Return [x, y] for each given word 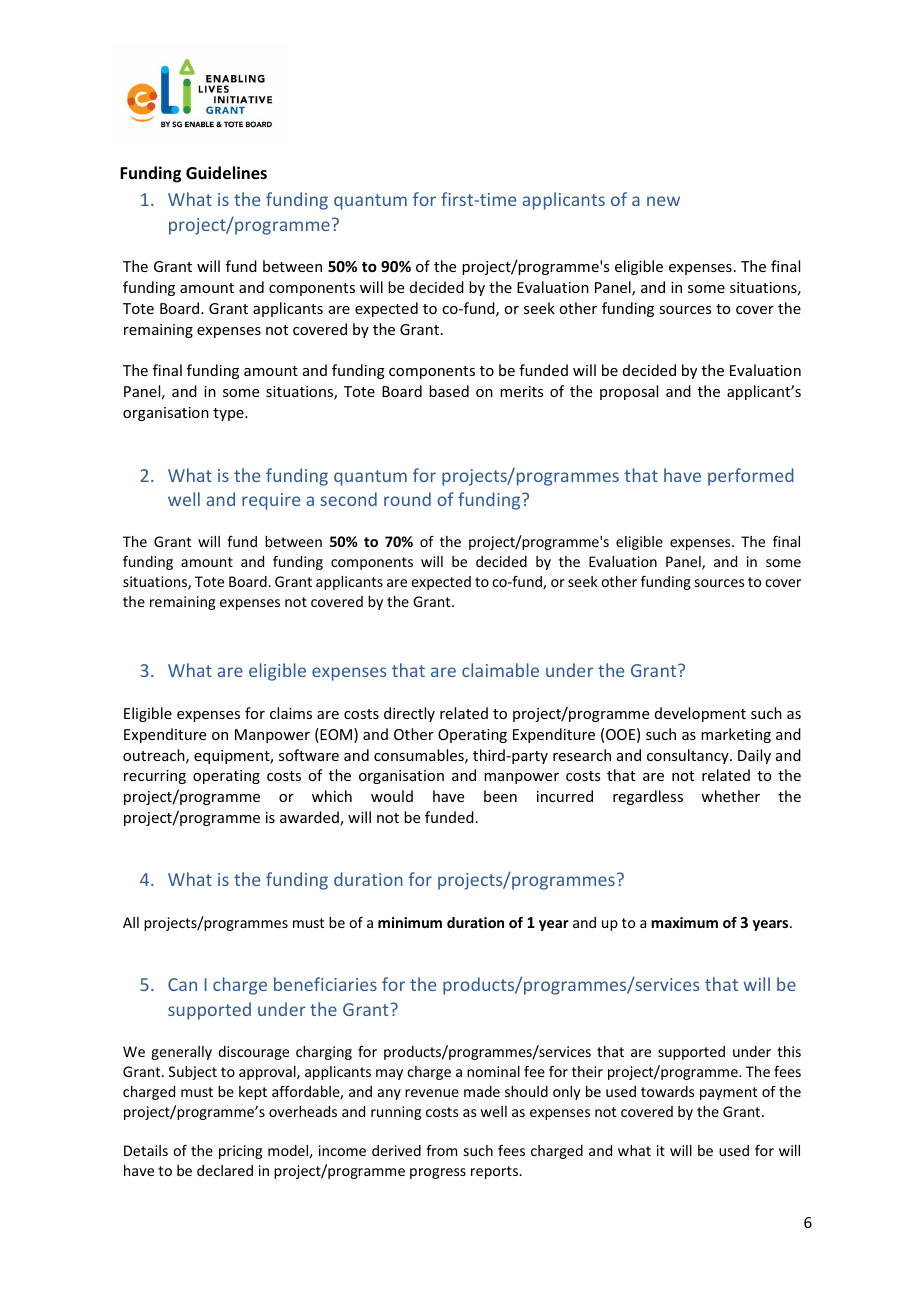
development [700, 714]
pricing [240, 1152]
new [663, 201]
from [441, 1150]
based [449, 391]
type [229, 414]
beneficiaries [325, 984]
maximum [684, 922]
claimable [500, 670]
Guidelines [226, 173]
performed [751, 477]
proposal [629, 392]
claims [291, 713]
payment [728, 1093]
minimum [410, 922]
